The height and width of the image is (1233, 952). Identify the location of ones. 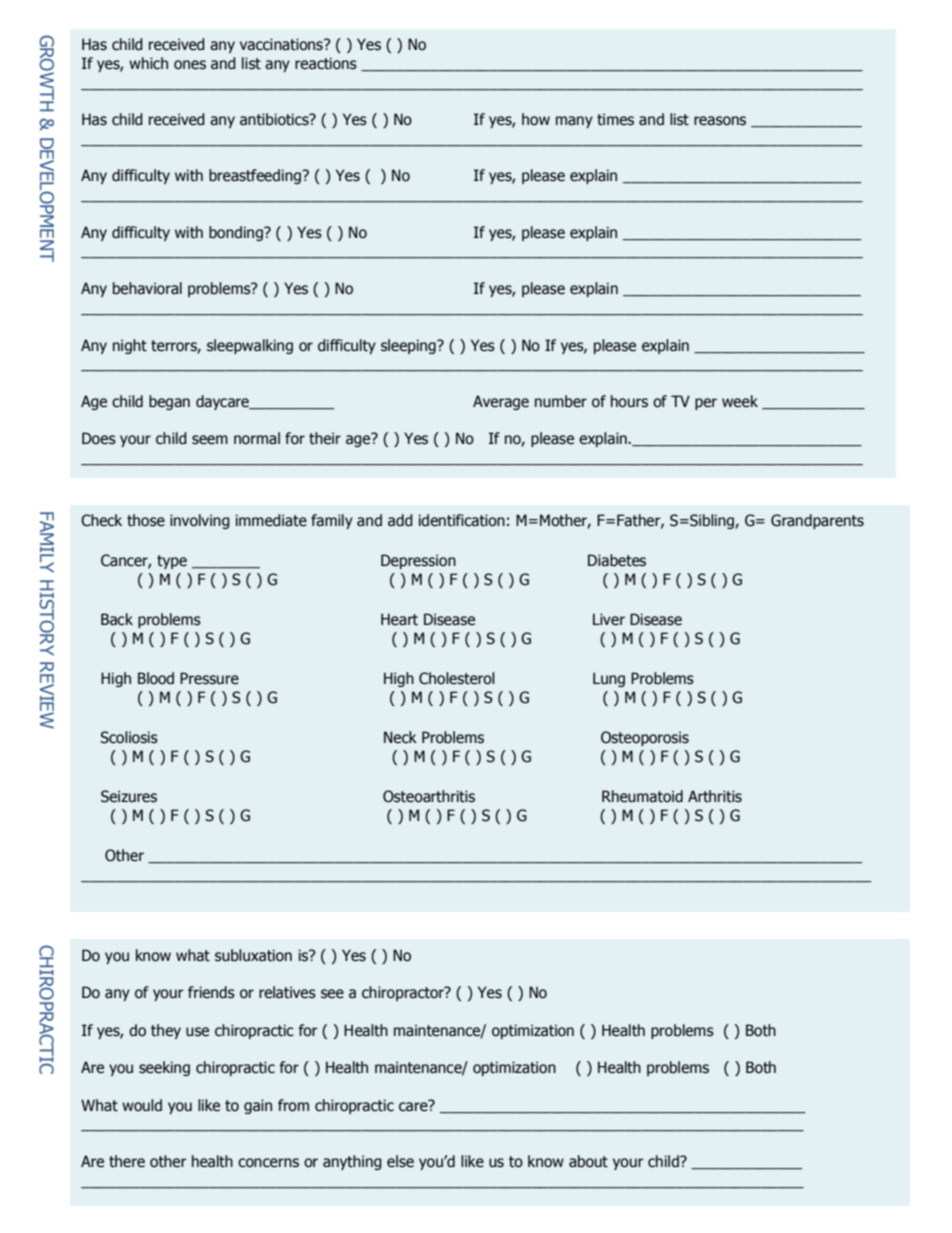
(190, 65).
